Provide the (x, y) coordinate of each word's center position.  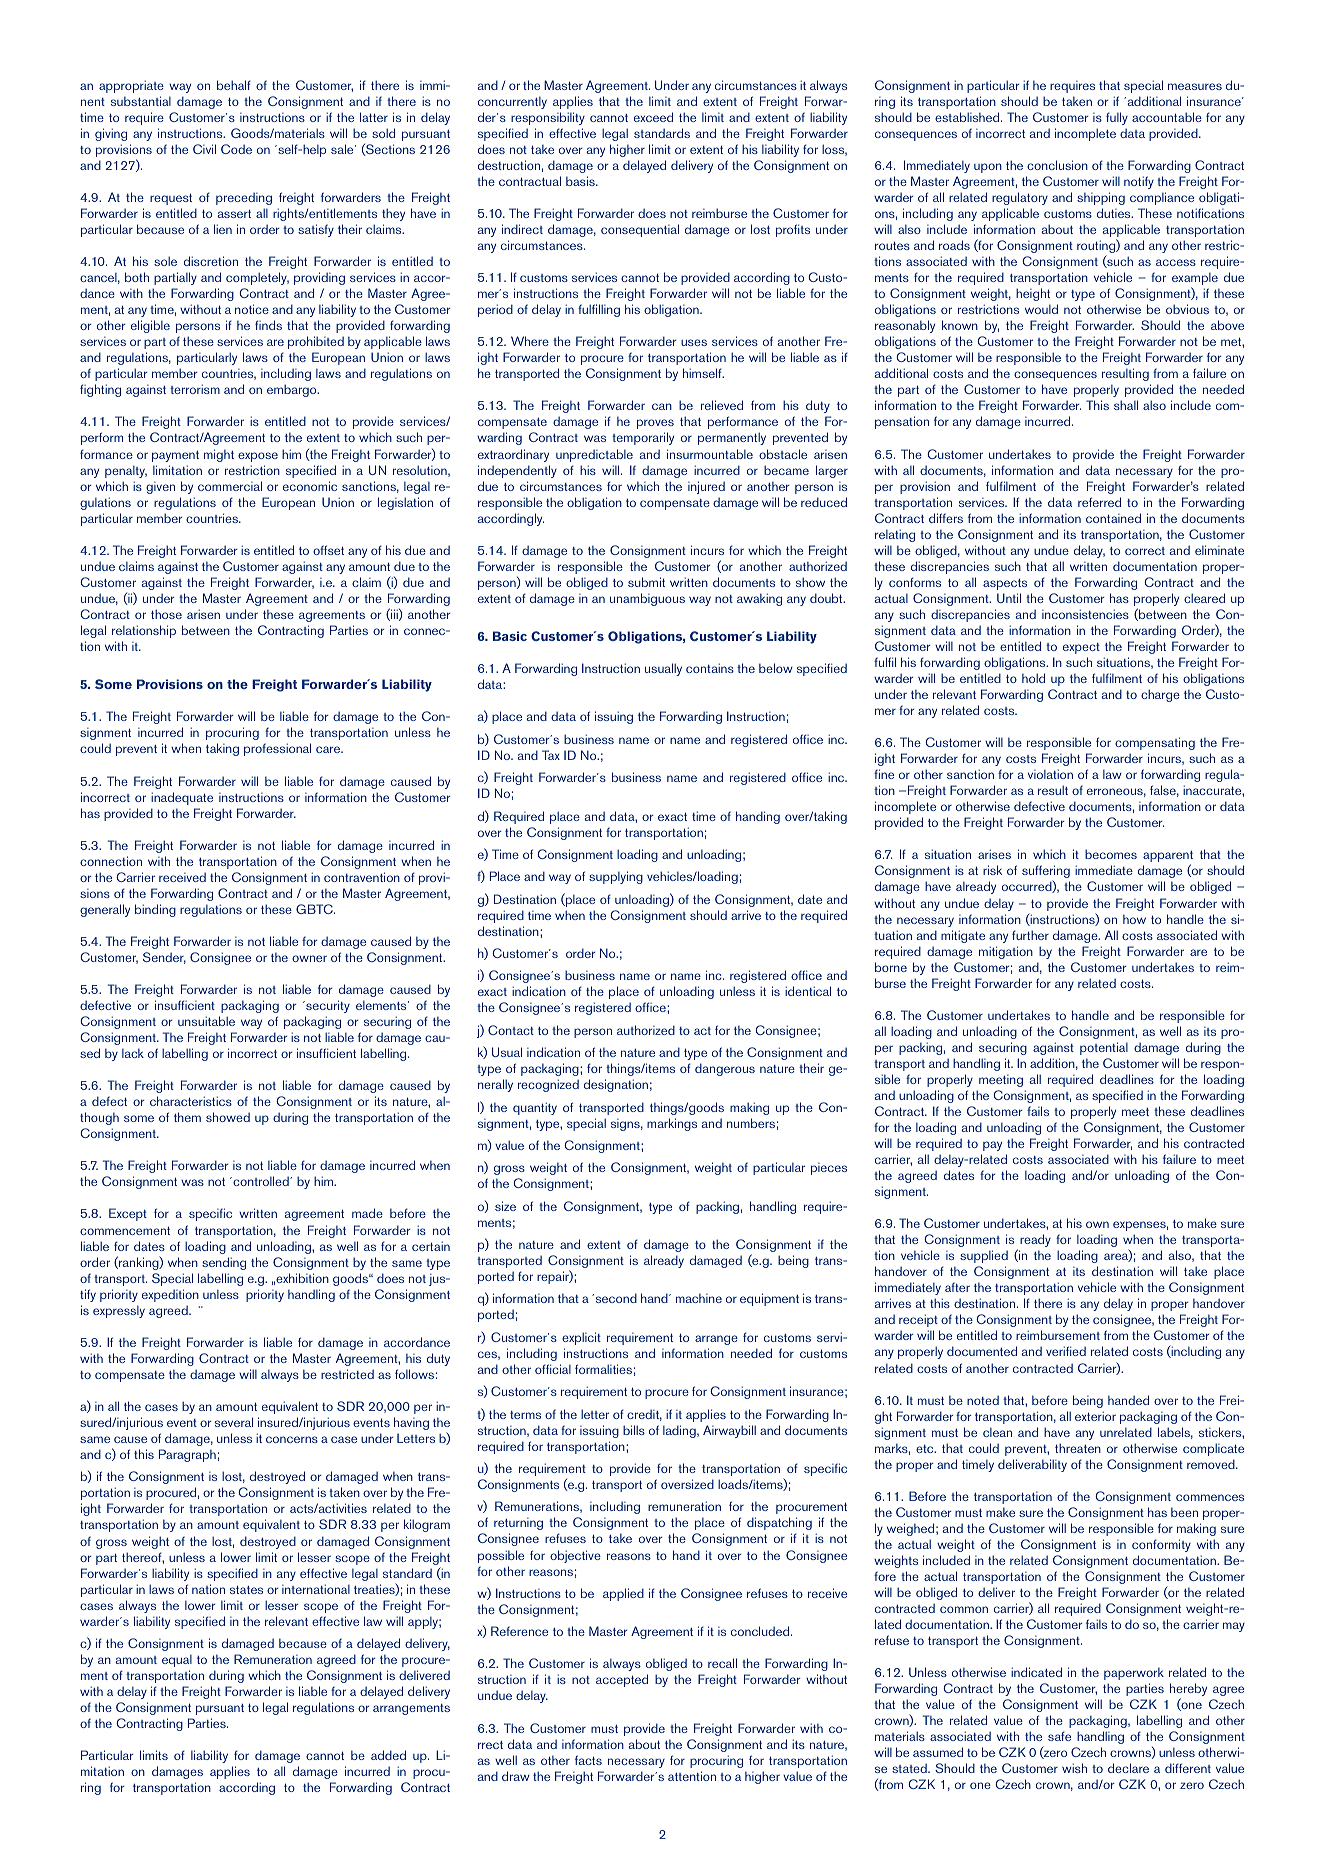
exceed (653, 117)
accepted (622, 1680)
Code (236, 149)
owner (309, 958)
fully (1117, 118)
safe (1059, 1736)
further (1030, 935)
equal (177, 1661)
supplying (616, 877)
